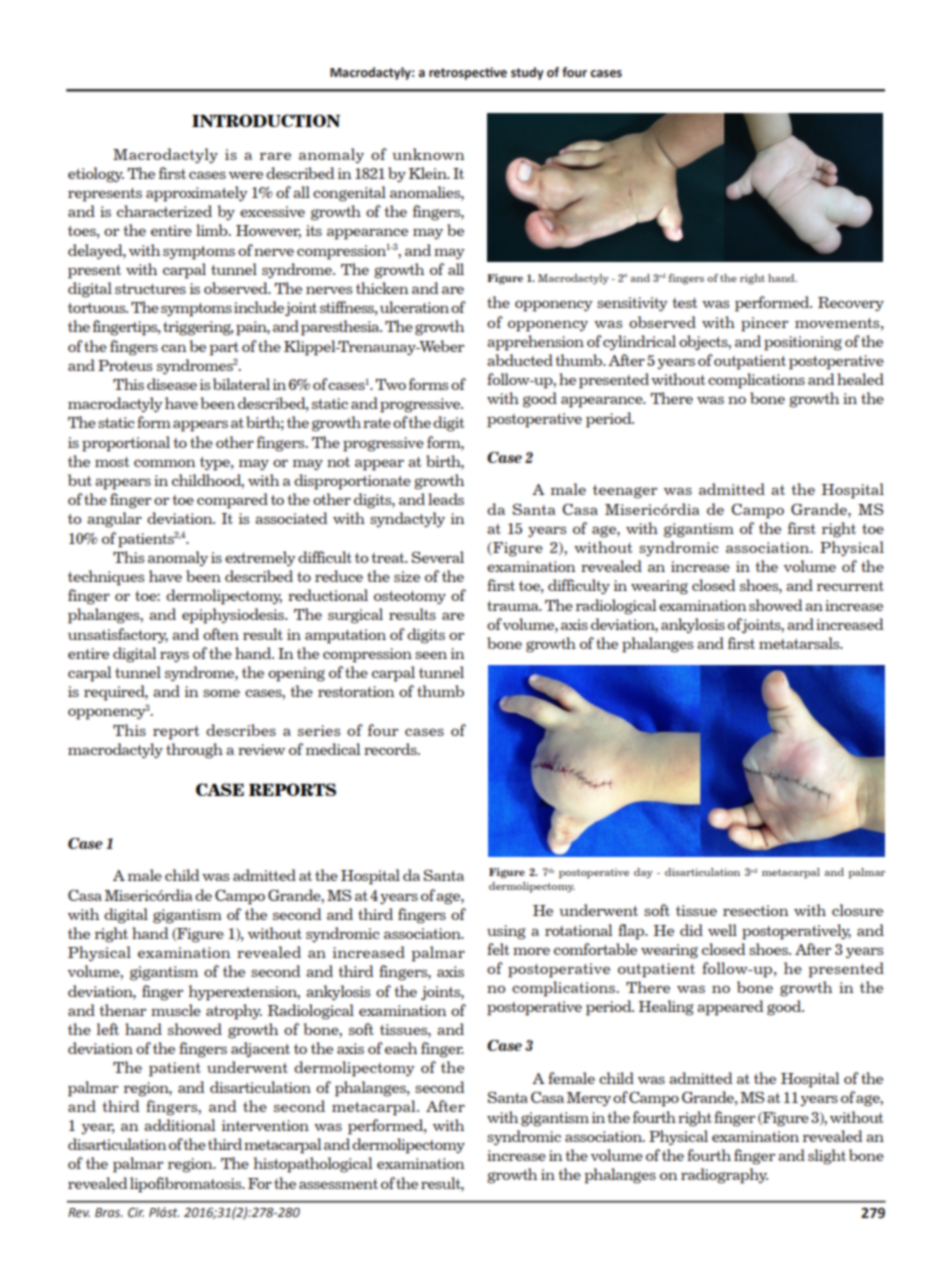  I want to click on metatarsals, so click(800, 643).
